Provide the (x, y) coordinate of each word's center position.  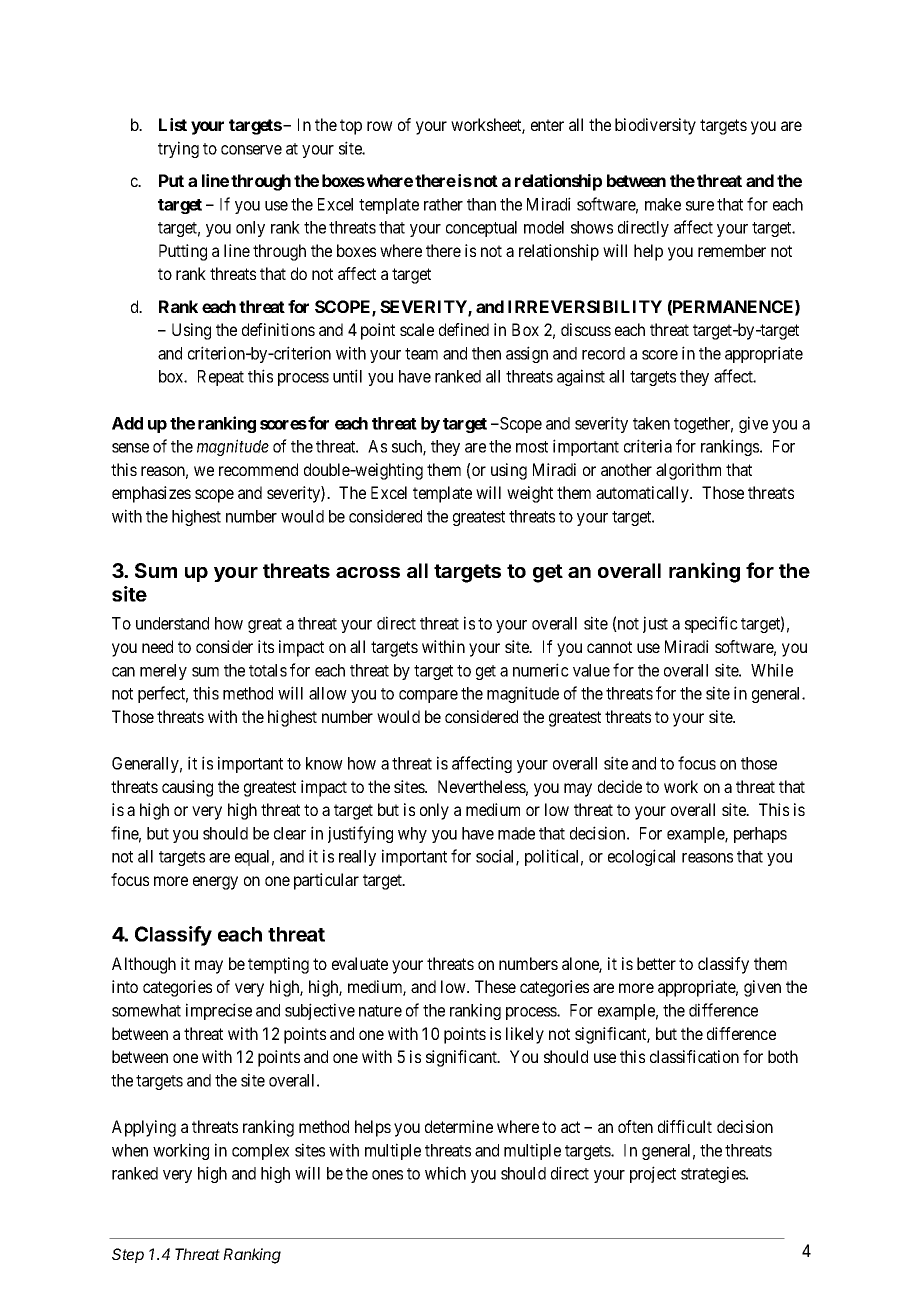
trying (178, 149)
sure (700, 206)
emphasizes (151, 494)
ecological (641, 857)
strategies (714, 1174)
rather (443, 204)
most (532, 447)
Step (128, 1255)
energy (215, 883)
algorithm (688, 471)
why (412, 835)
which (445, 1173)
